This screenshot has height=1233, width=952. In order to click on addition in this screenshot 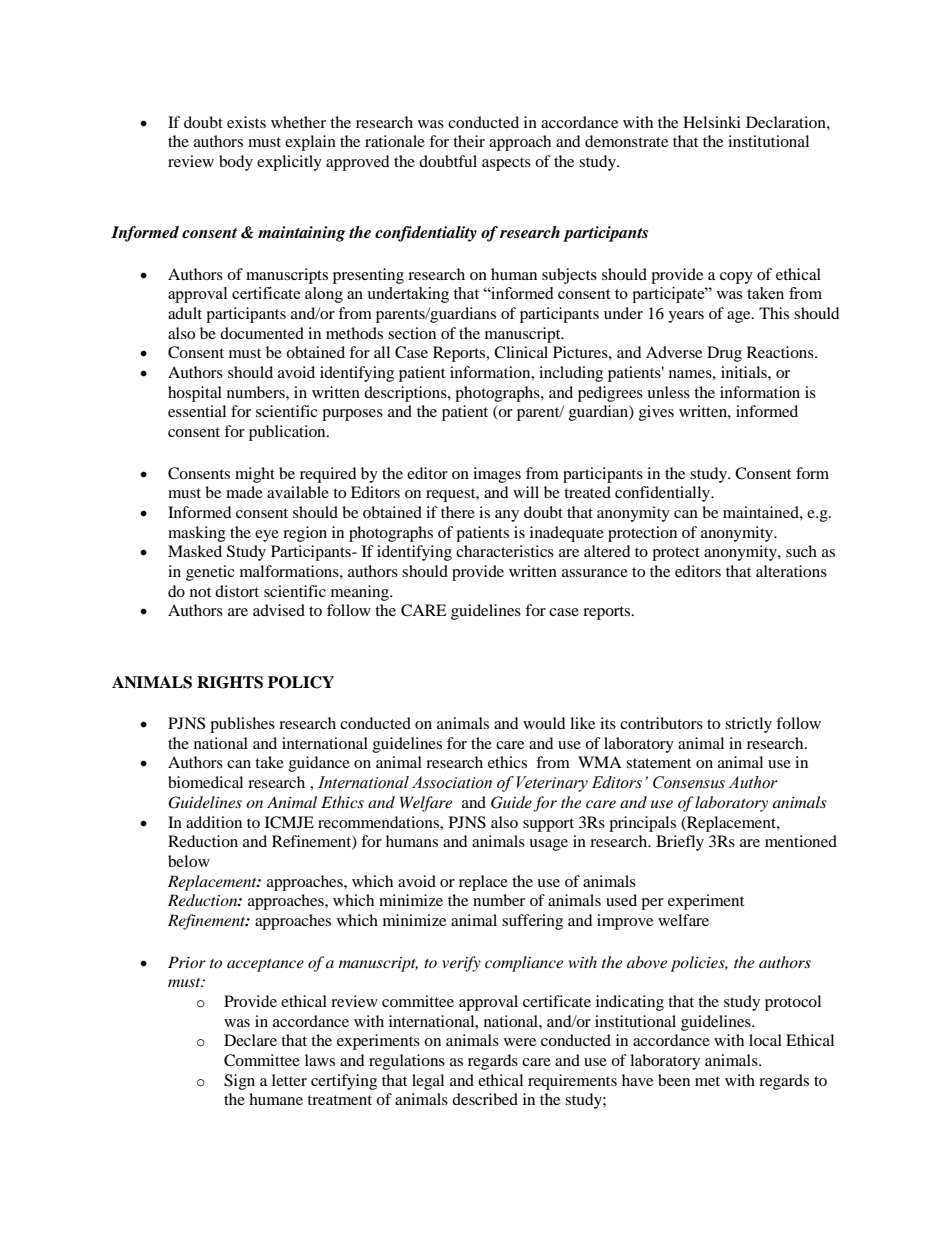, I will do `click(214, 822)`.
